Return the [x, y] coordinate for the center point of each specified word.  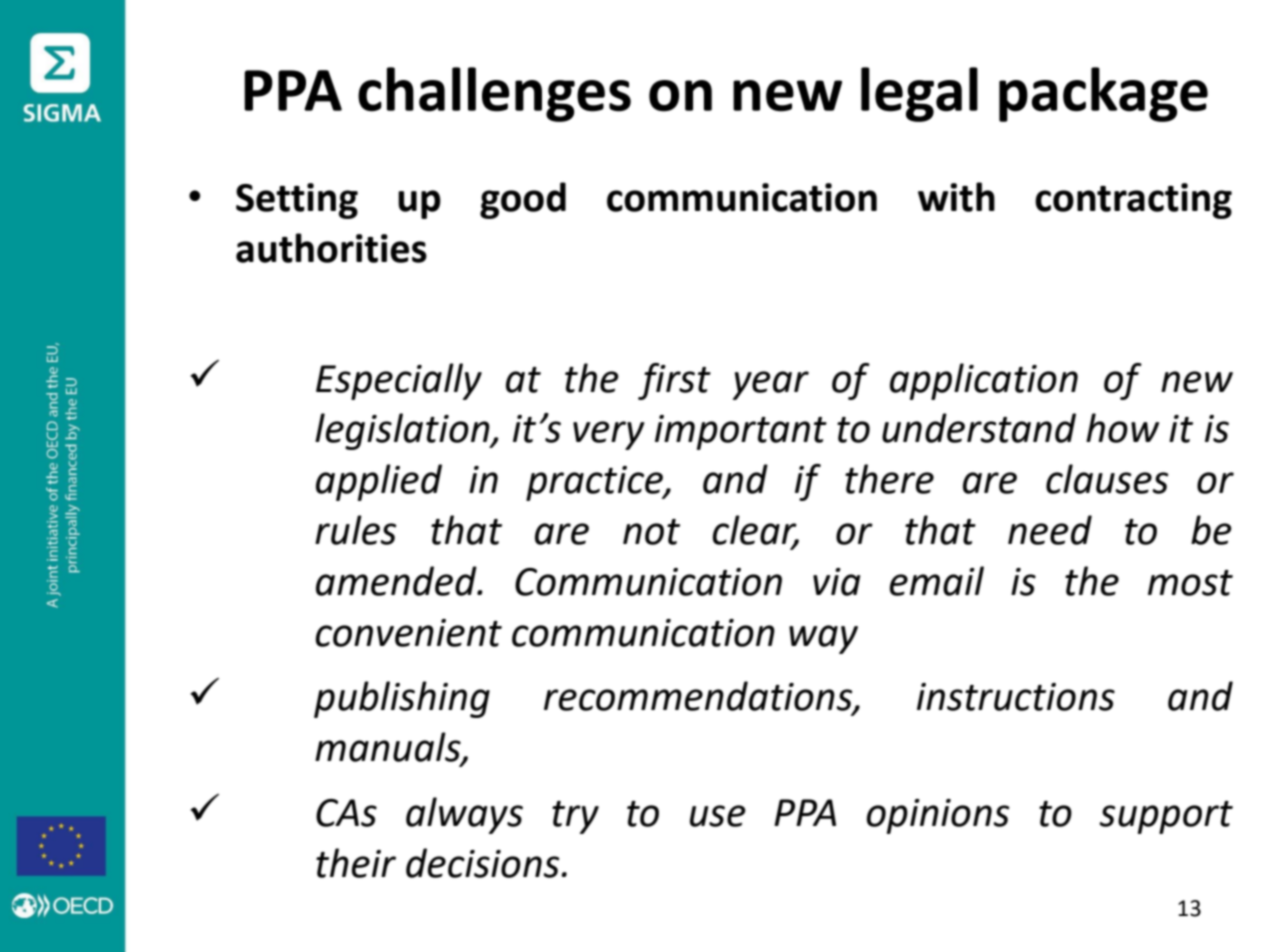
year [770, 385]
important [741, 432]
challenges [494, 94]
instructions [1016, 697]
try [575, 817]
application [984, 381]
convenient [408, 633]
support [1166, 817]
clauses [1107, 479]
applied [379, 482]
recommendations [699, 697]
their [356, 863]
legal [919, 94]
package [1103, 94]
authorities [331, 248]
